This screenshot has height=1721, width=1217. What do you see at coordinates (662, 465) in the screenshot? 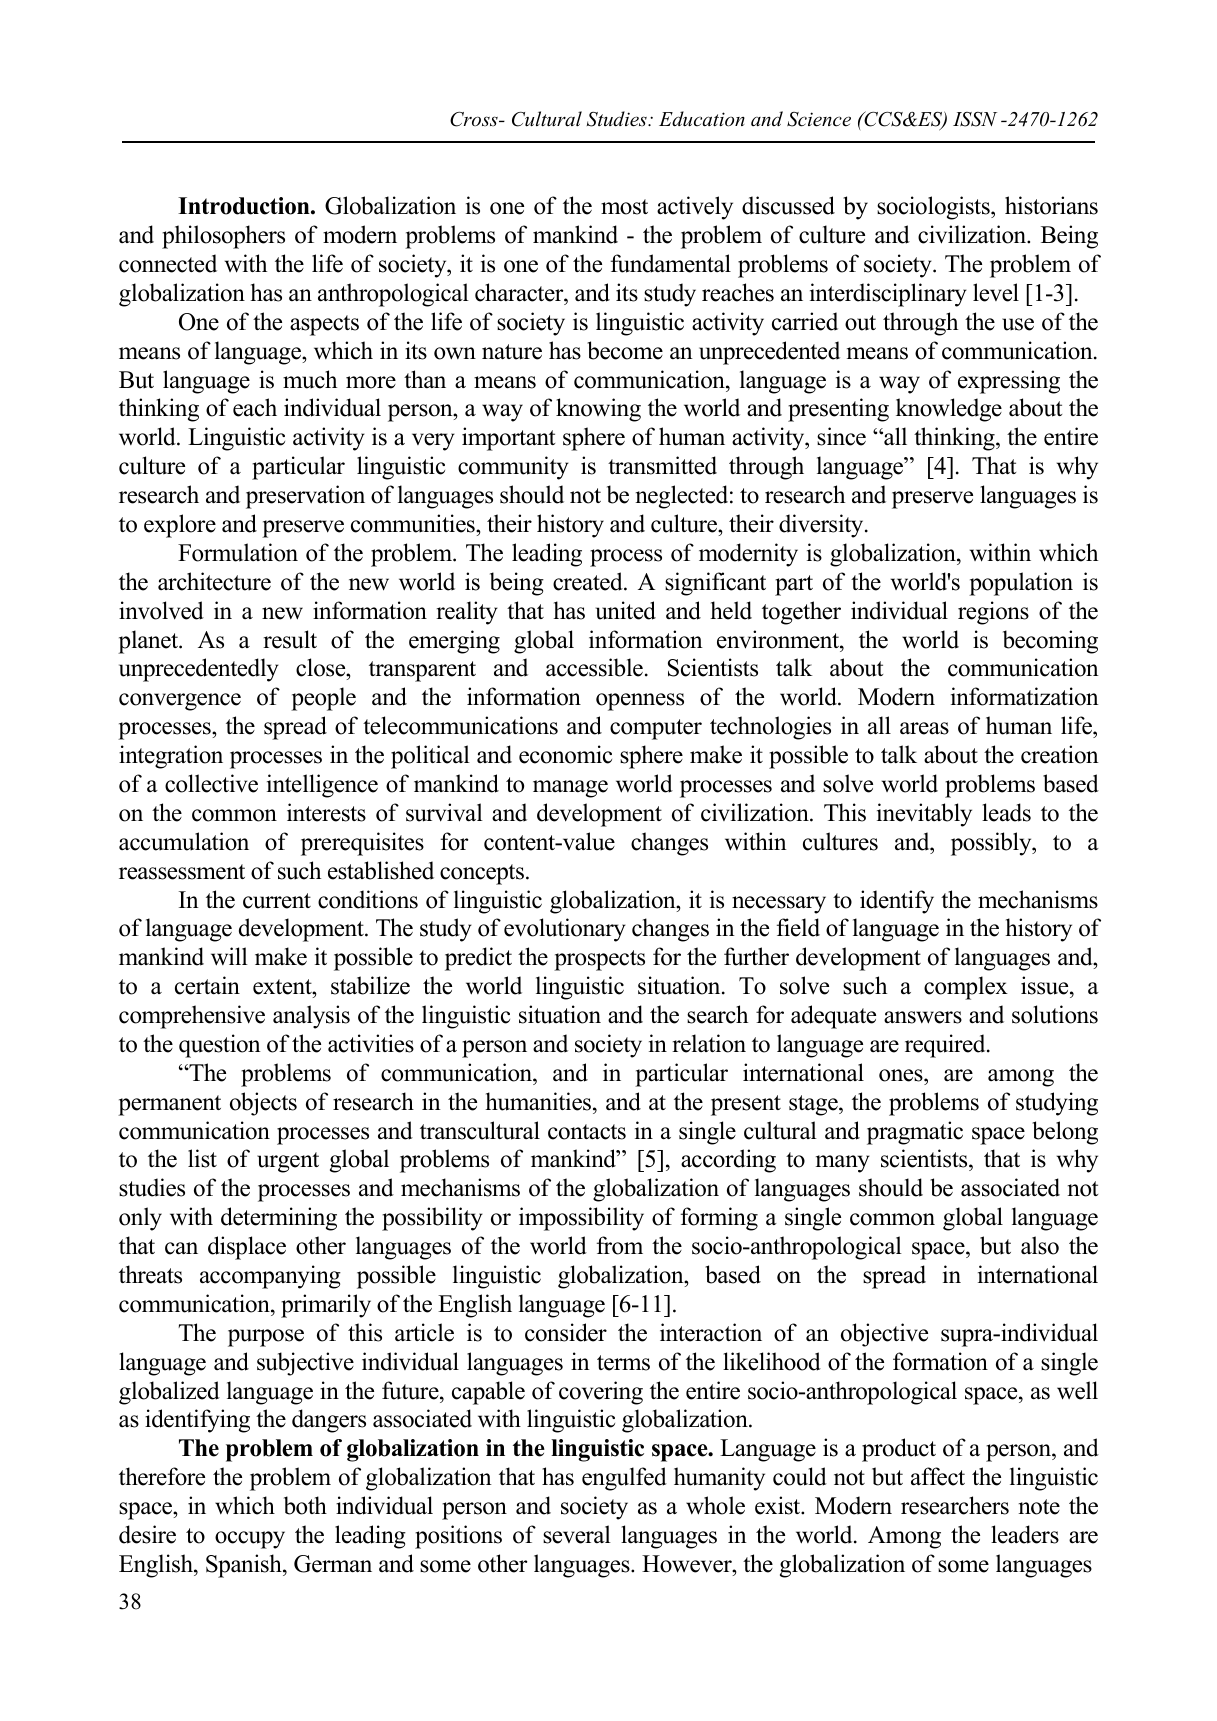
I see `transmitted` at bounding box center [662, 465].
